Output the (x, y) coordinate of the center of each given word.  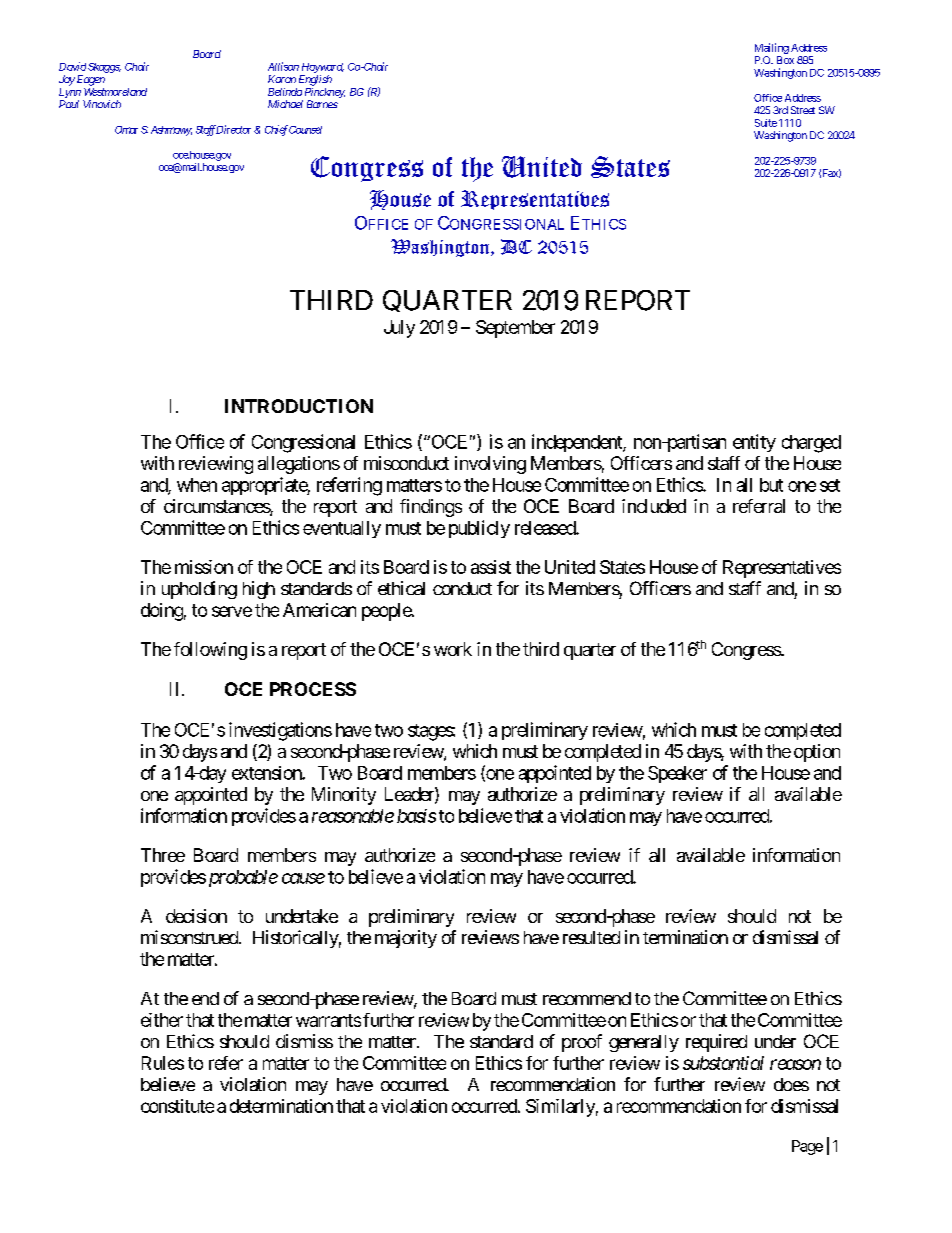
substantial (723, 1063)
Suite (766, 123)
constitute (177, 1106)
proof (582, 1043)
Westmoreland (115, 92)
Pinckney (323, 94)
